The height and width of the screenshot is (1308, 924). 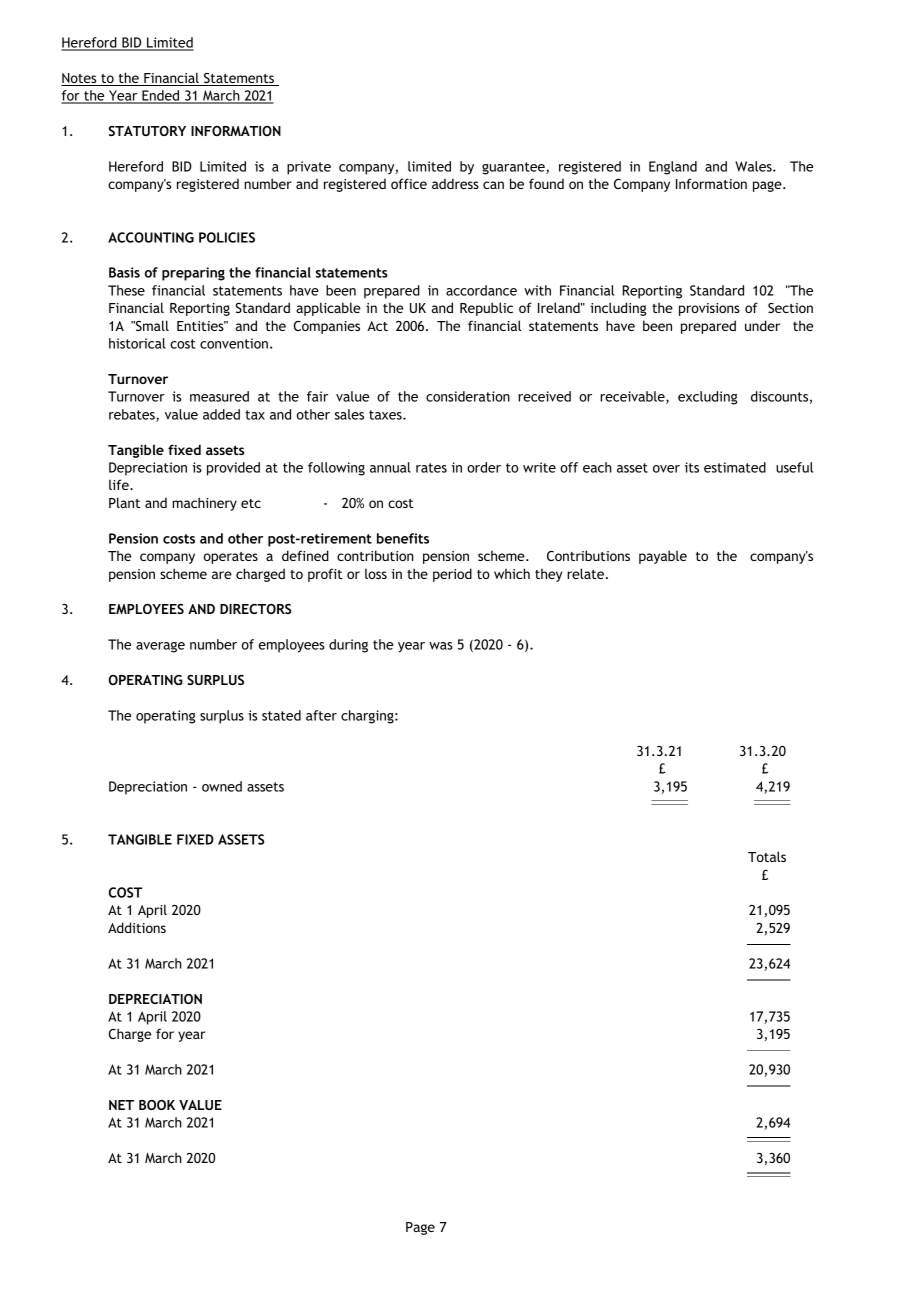 I want to click on Totals, so click(x=767, y=856).
